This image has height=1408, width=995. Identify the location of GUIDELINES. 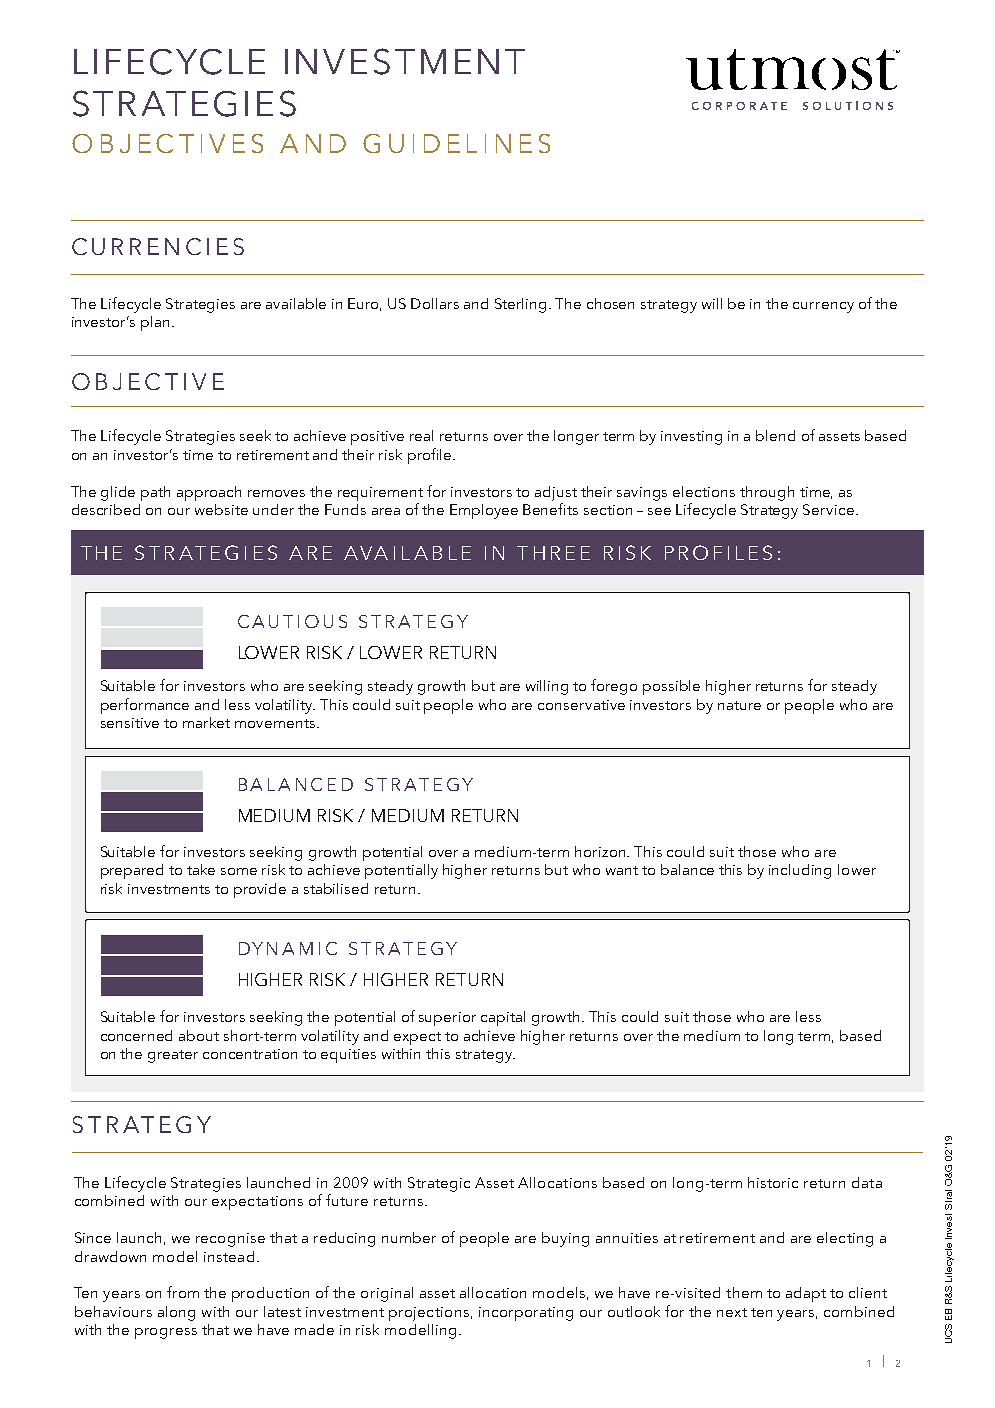
(456, 143).
